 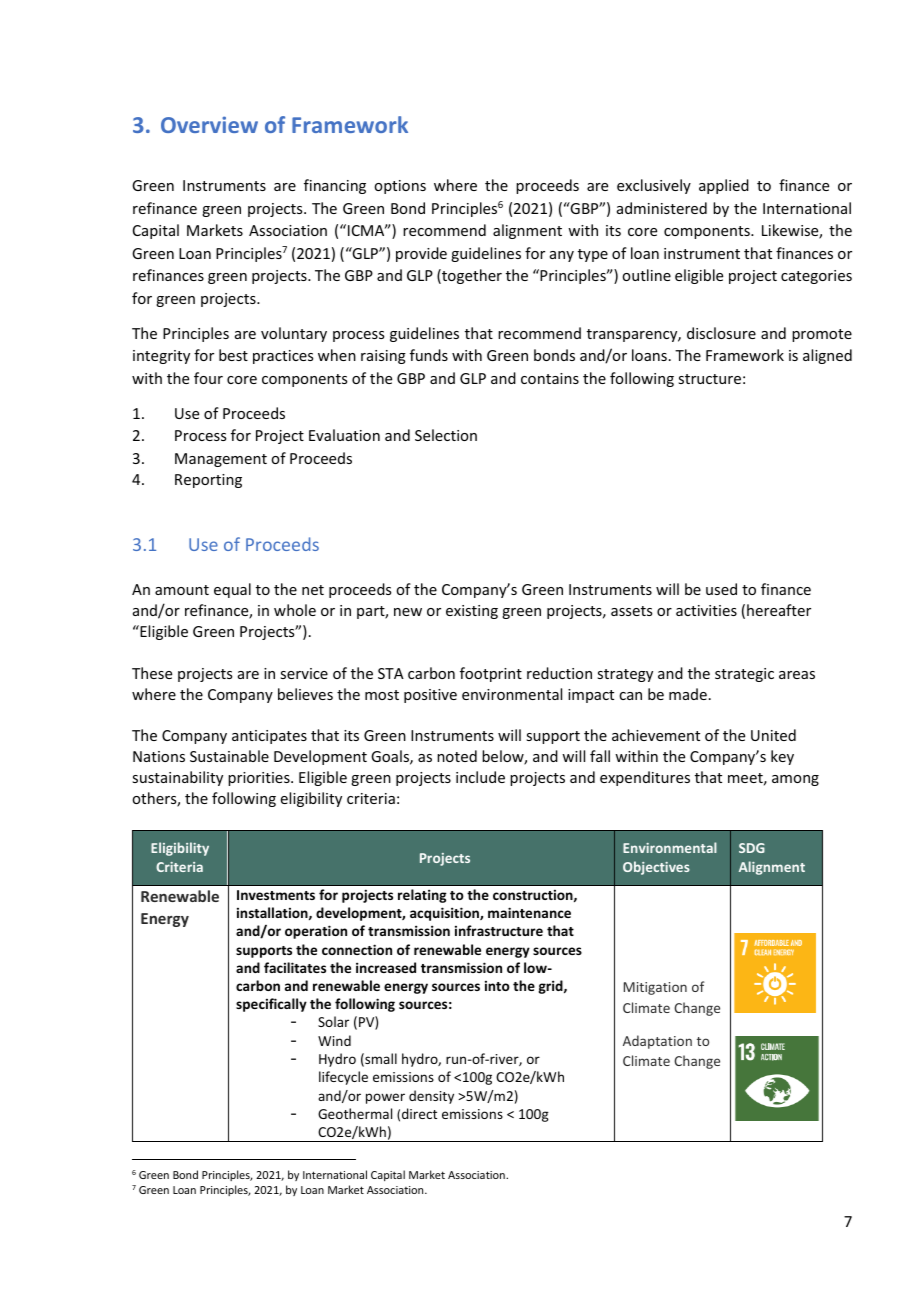 What do you see at coordinates (343, 1078) in the image?
I see `lifecycle` at bounding box center [343, 1078].
